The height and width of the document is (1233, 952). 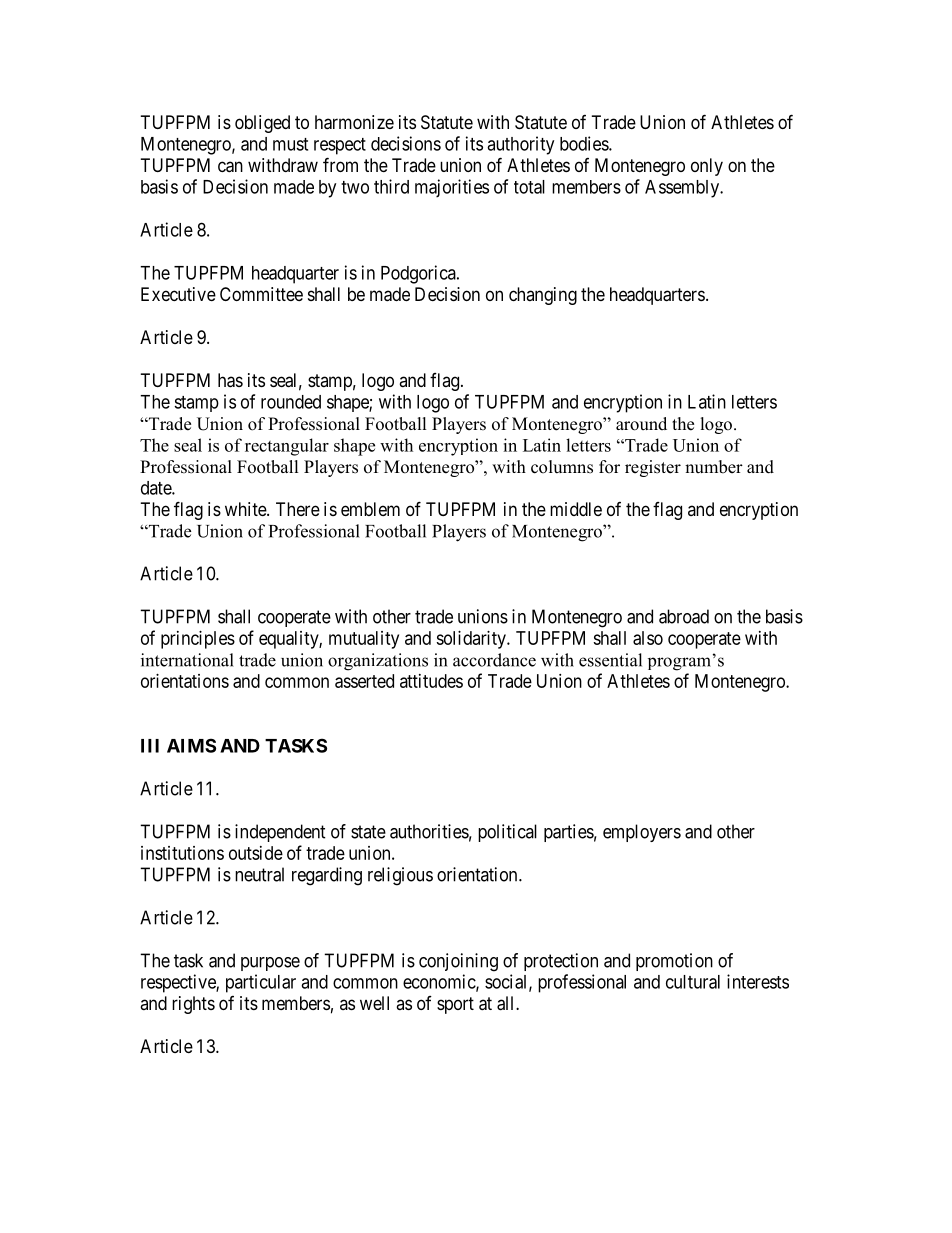 What do you see at coordinates (562, 467) in the document?
I see `columns` at bounding box center [562, 467].
